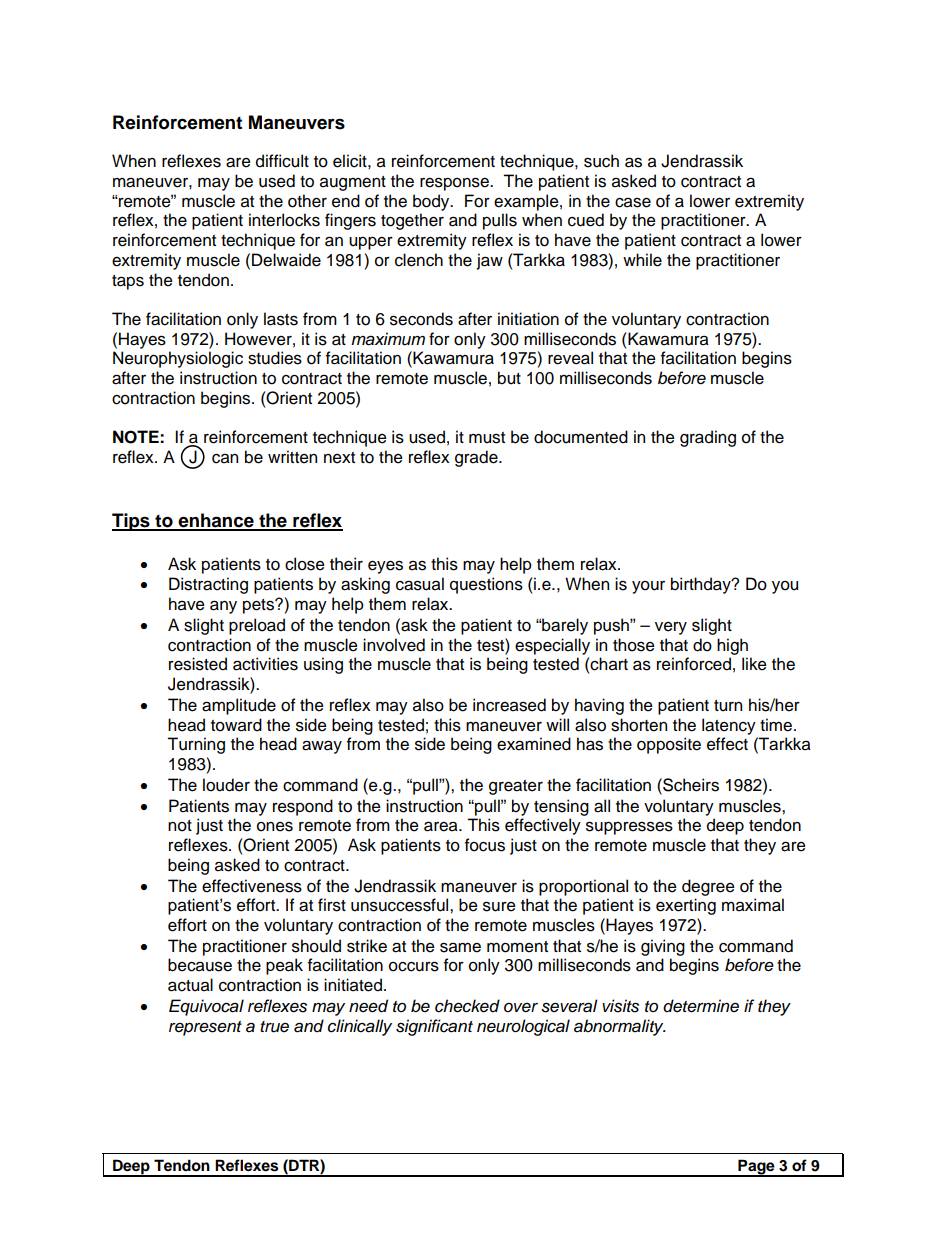 This screenshot has width=952, height=1233. Describe the element at coordinates (756, 1167) in the screenshot. I see `Page` at that location.
